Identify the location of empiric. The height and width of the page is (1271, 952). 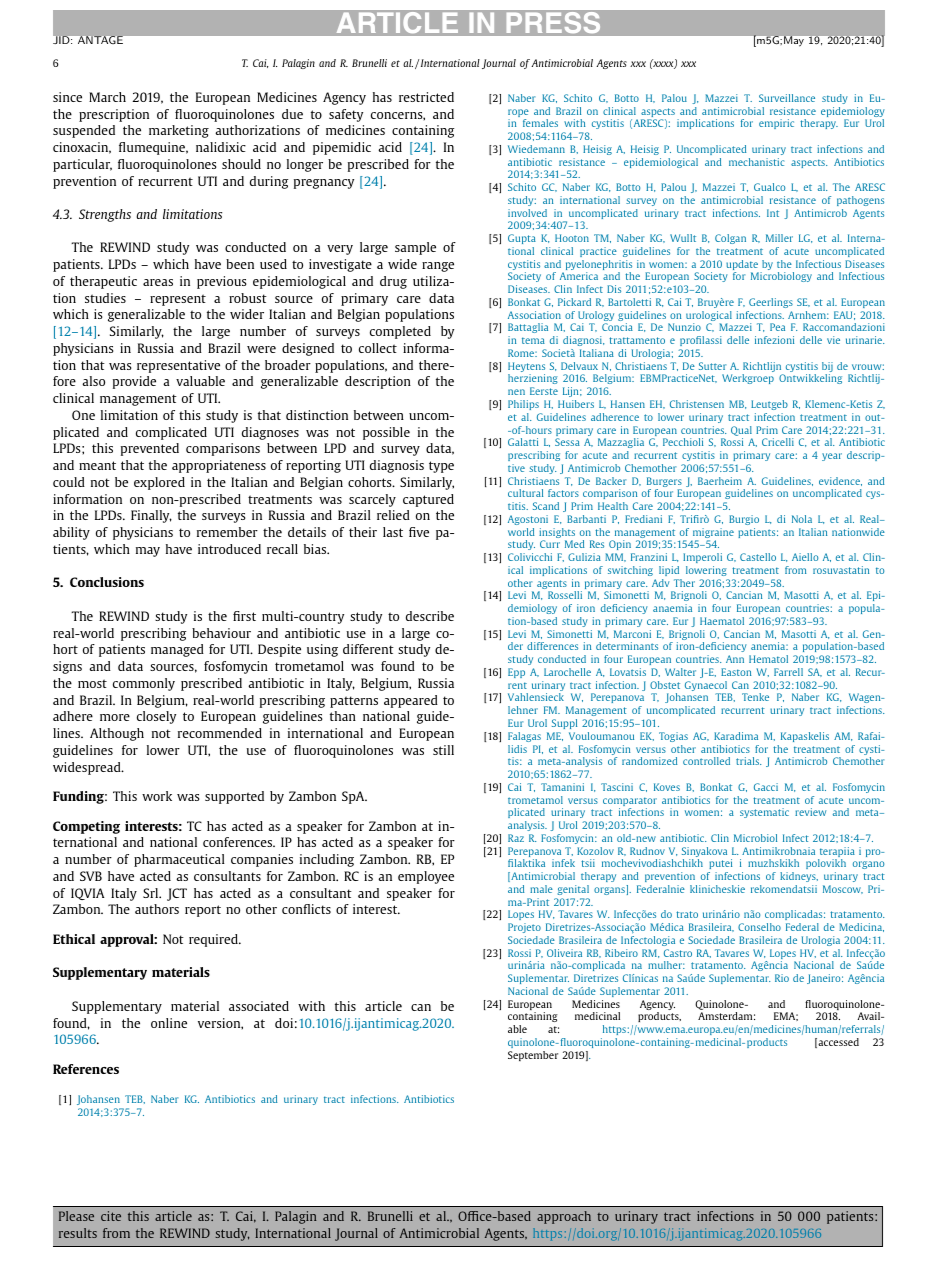
(776, 124).
